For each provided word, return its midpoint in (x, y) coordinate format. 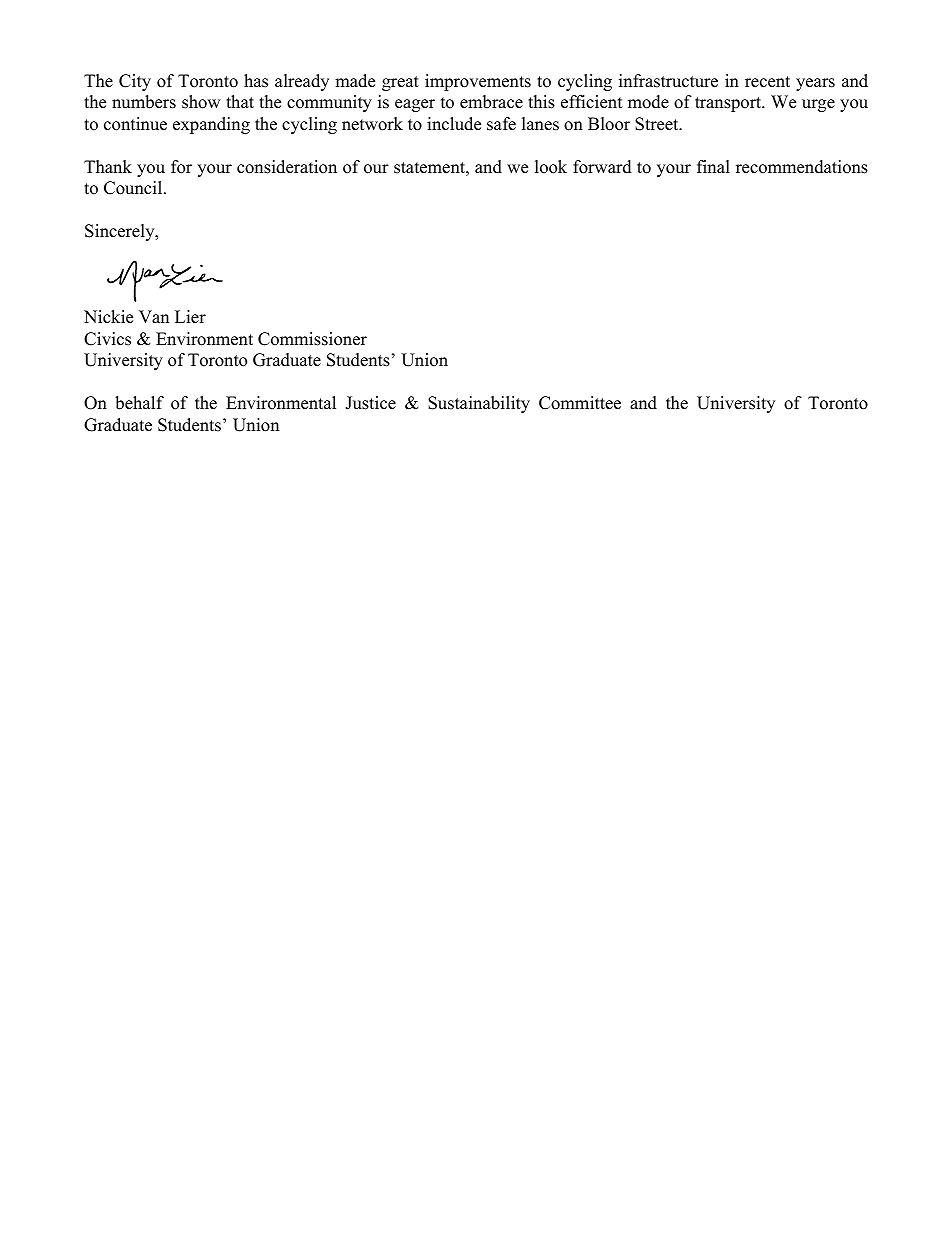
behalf (139, 403)
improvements (478, 82)
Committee (580, 403)
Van (154, 316)
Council (134, 188)
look (551, 167)
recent (767, 82)
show (201, 102)
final (713, 166)
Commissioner (312, 339)
